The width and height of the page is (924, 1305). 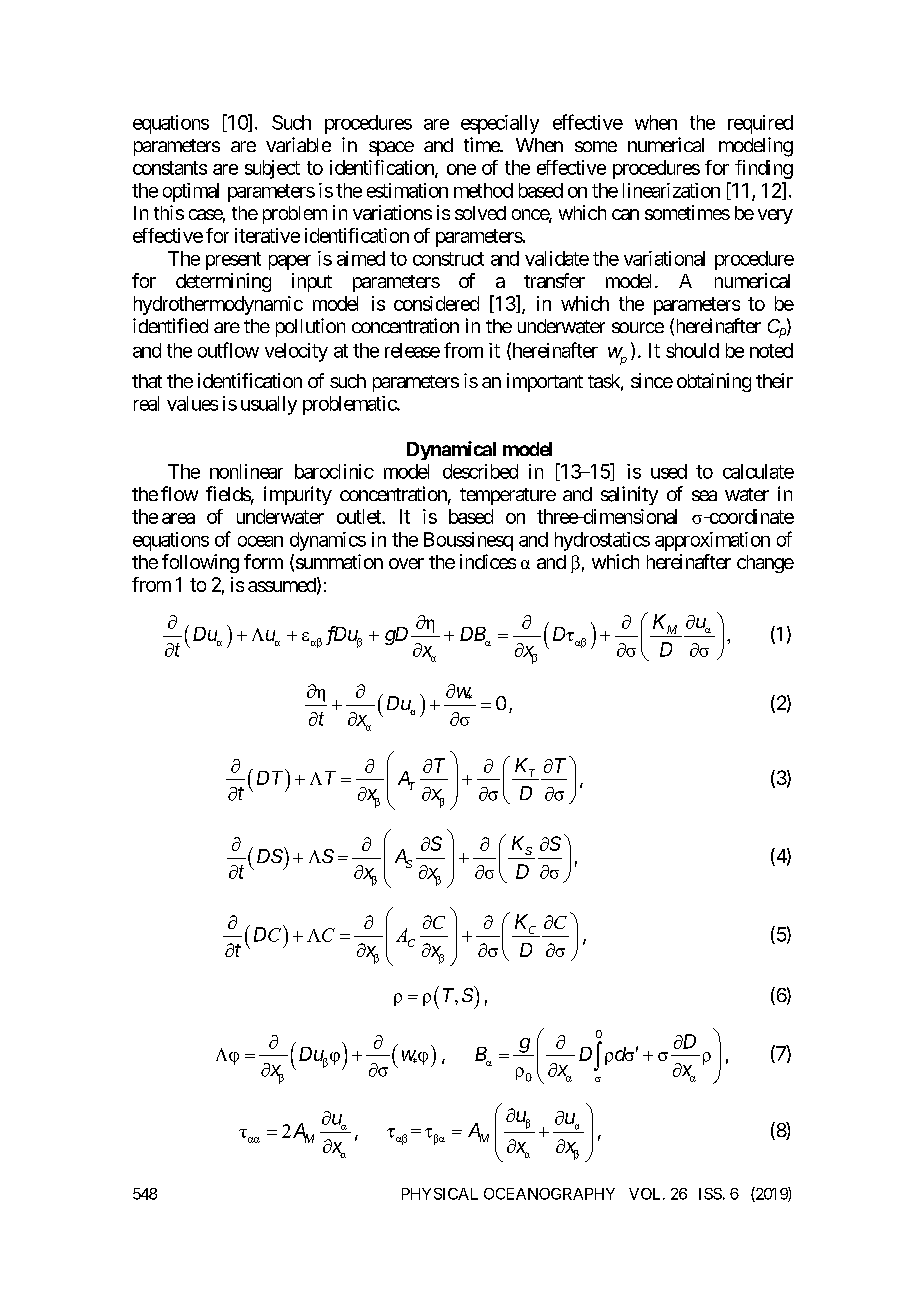 What do you see at coordinates (328, 541) in the page?
I see `dynamics` at bounding box center [328, 541].
